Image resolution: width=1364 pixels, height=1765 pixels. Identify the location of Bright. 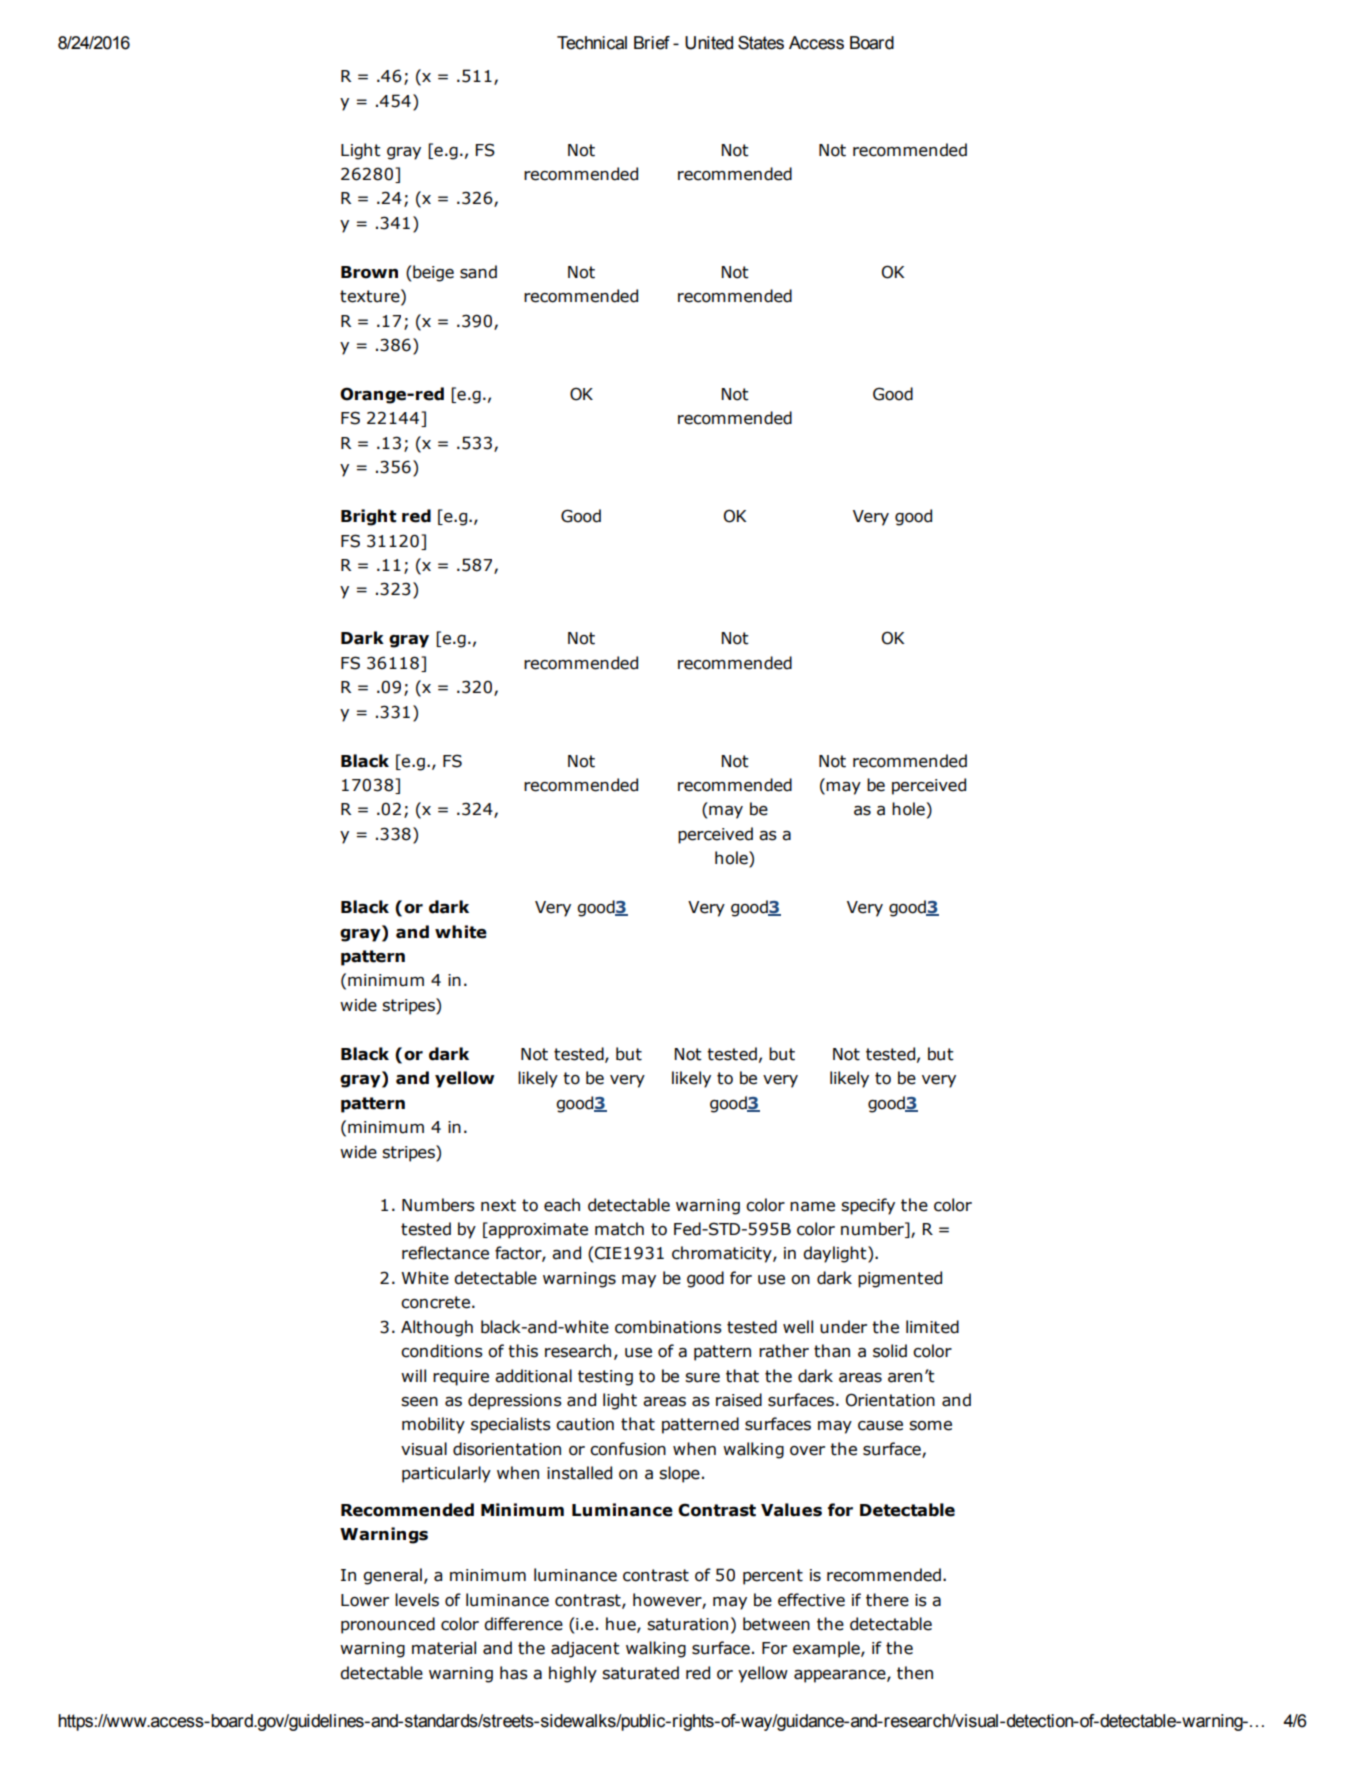
(368, 517).
